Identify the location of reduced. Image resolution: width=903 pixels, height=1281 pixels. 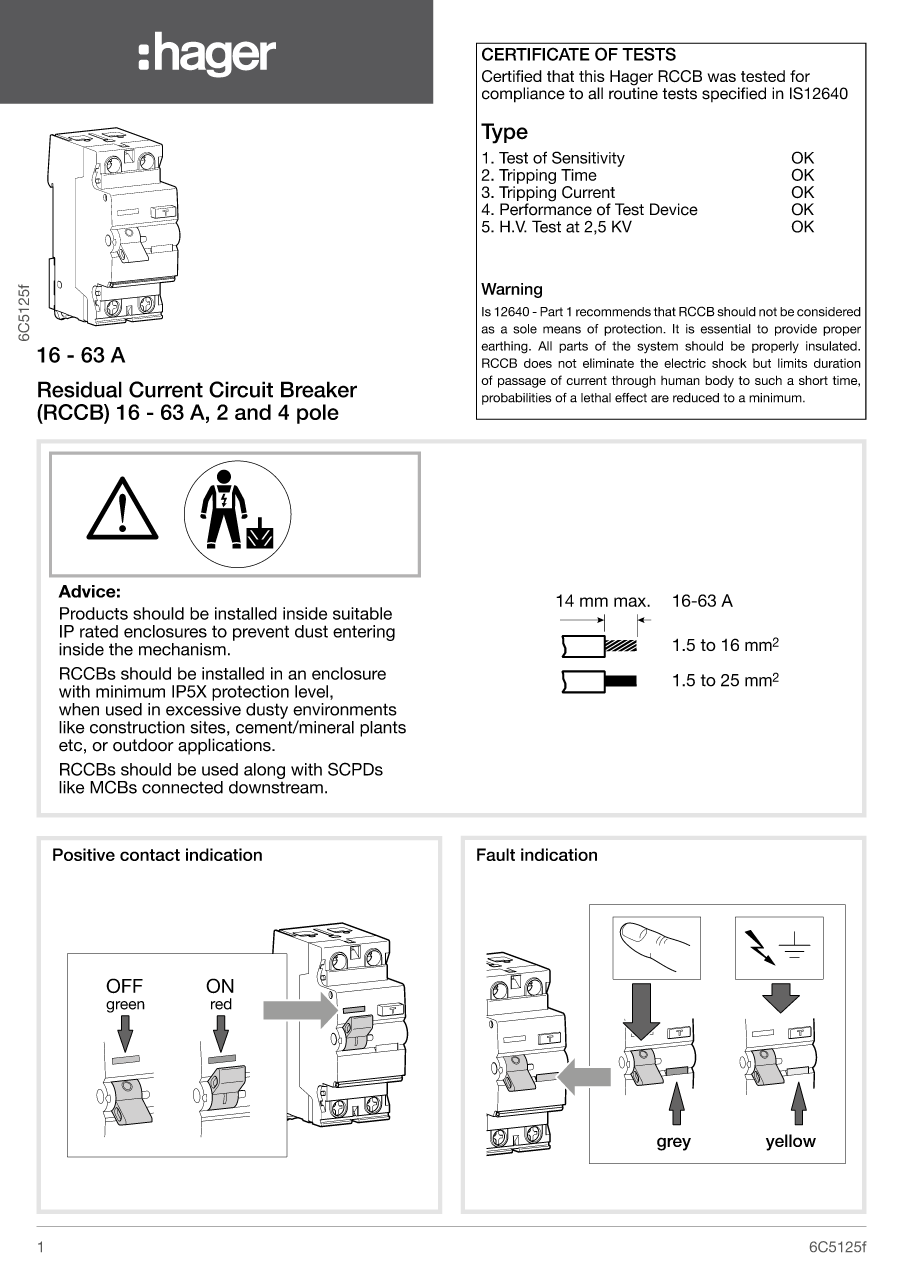
(696, 398).
